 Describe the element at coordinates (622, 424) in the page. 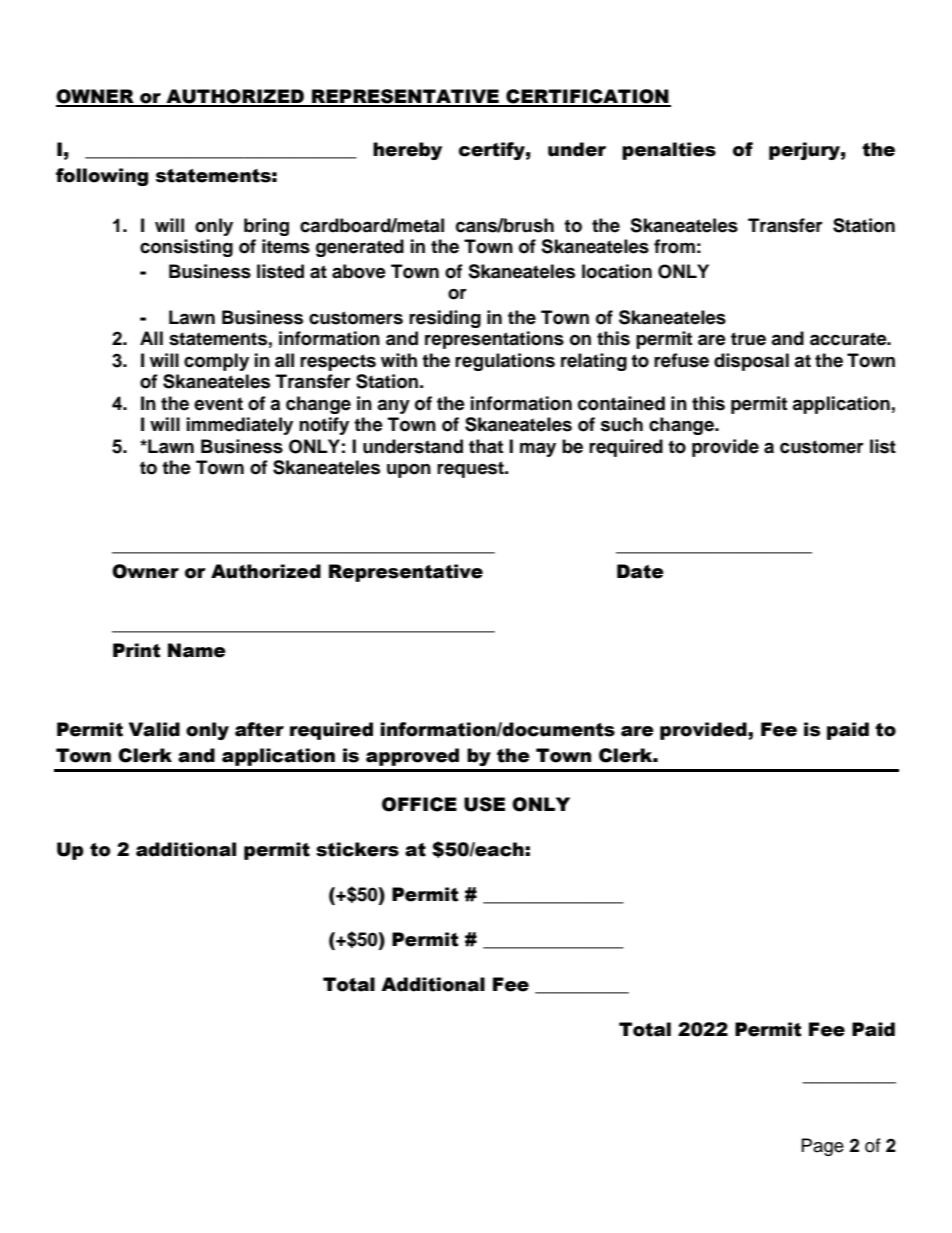

I see `such` at that location.
